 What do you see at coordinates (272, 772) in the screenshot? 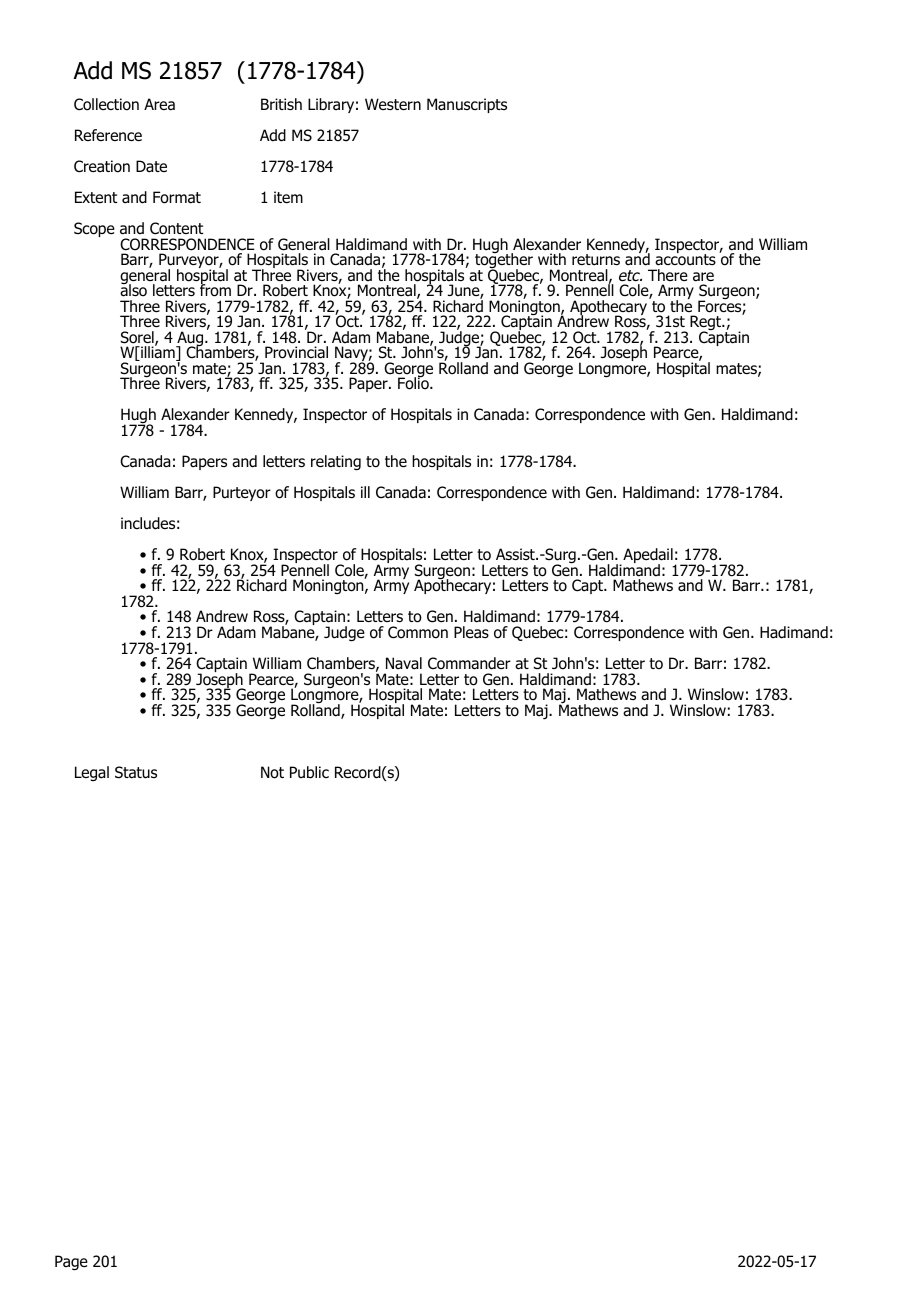
I see `Not` at bounding box center [272, 772].
